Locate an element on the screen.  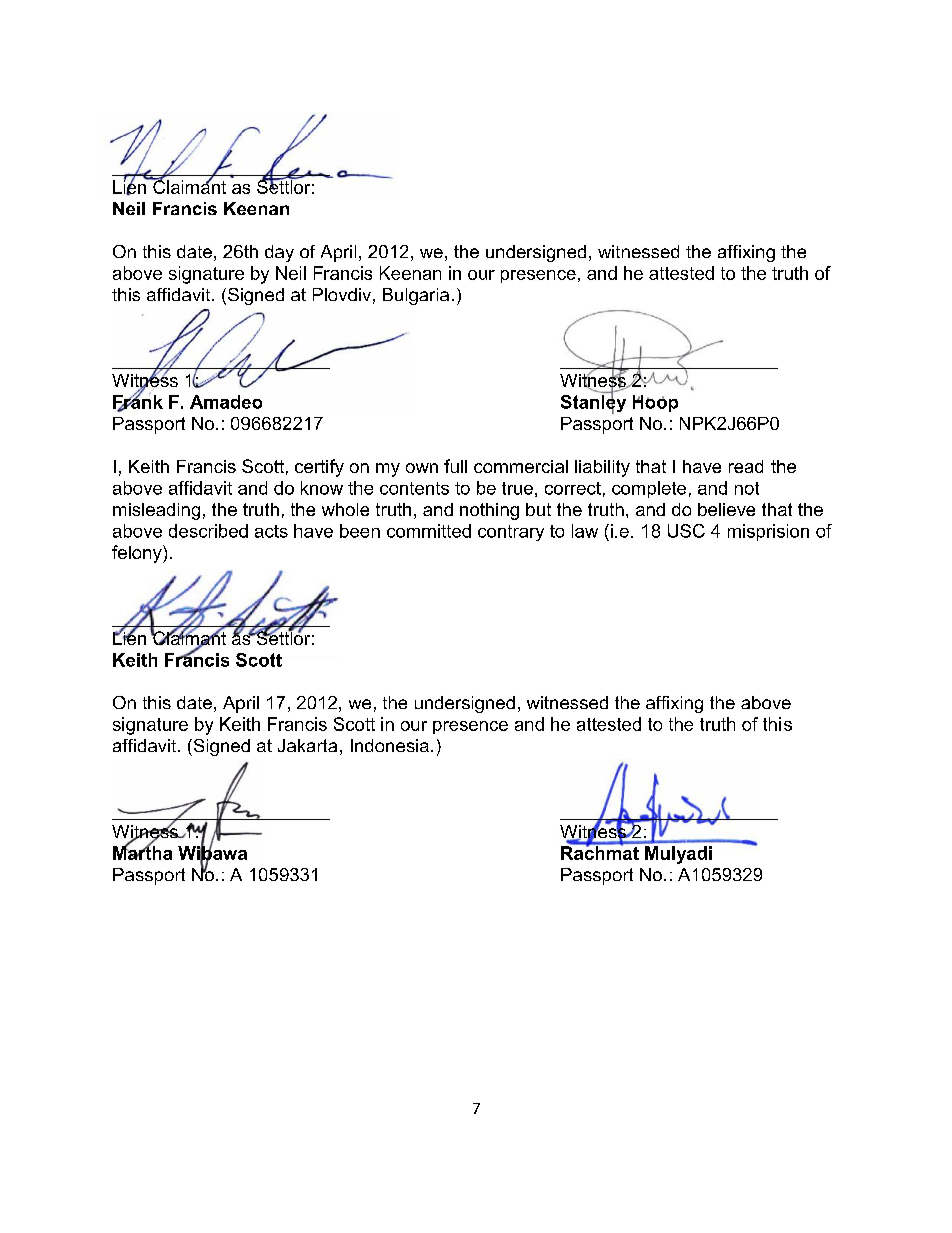
Martha is located at coordinates (142, 852).
